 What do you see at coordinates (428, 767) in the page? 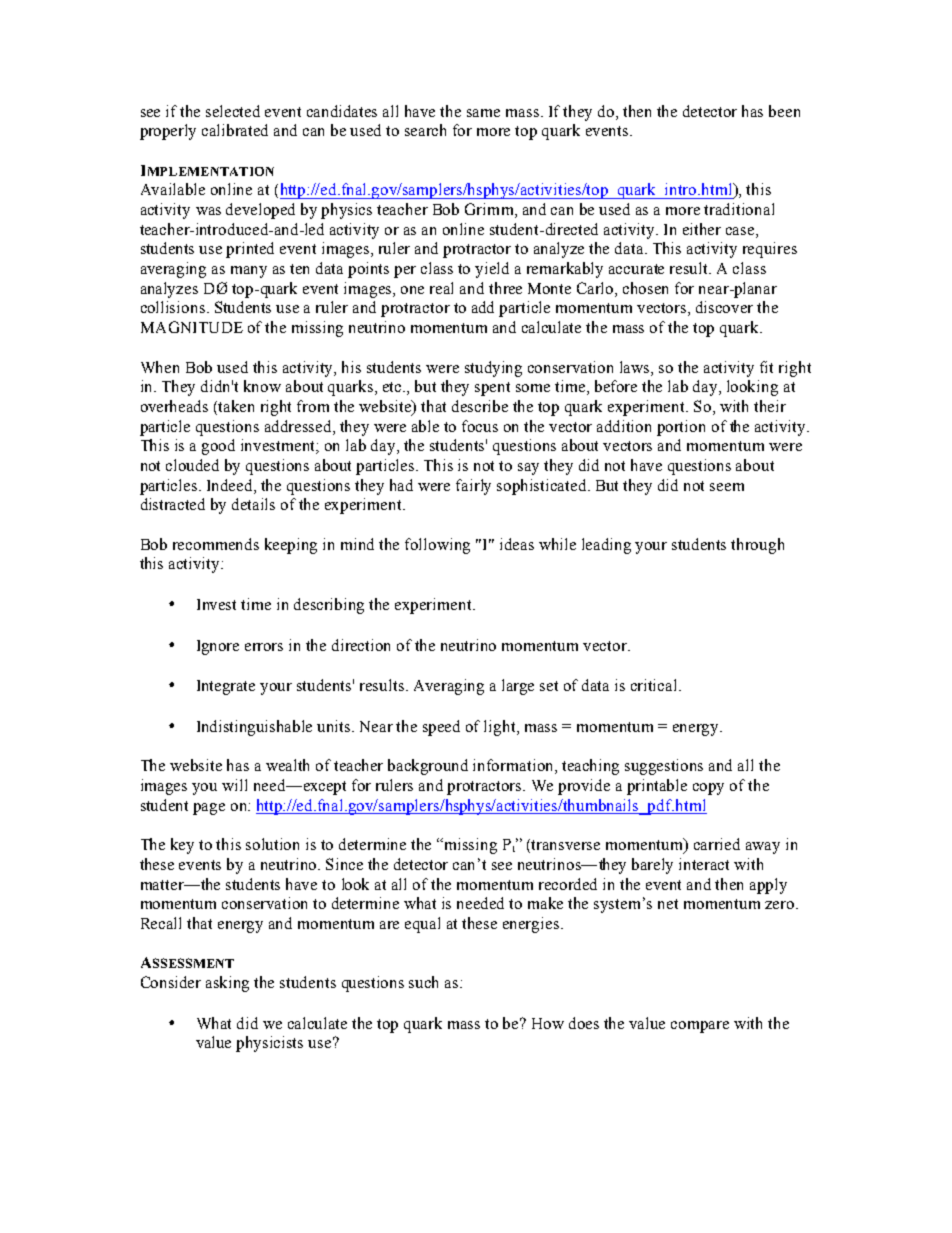
I see `background` at bounding box center [428, 767].
